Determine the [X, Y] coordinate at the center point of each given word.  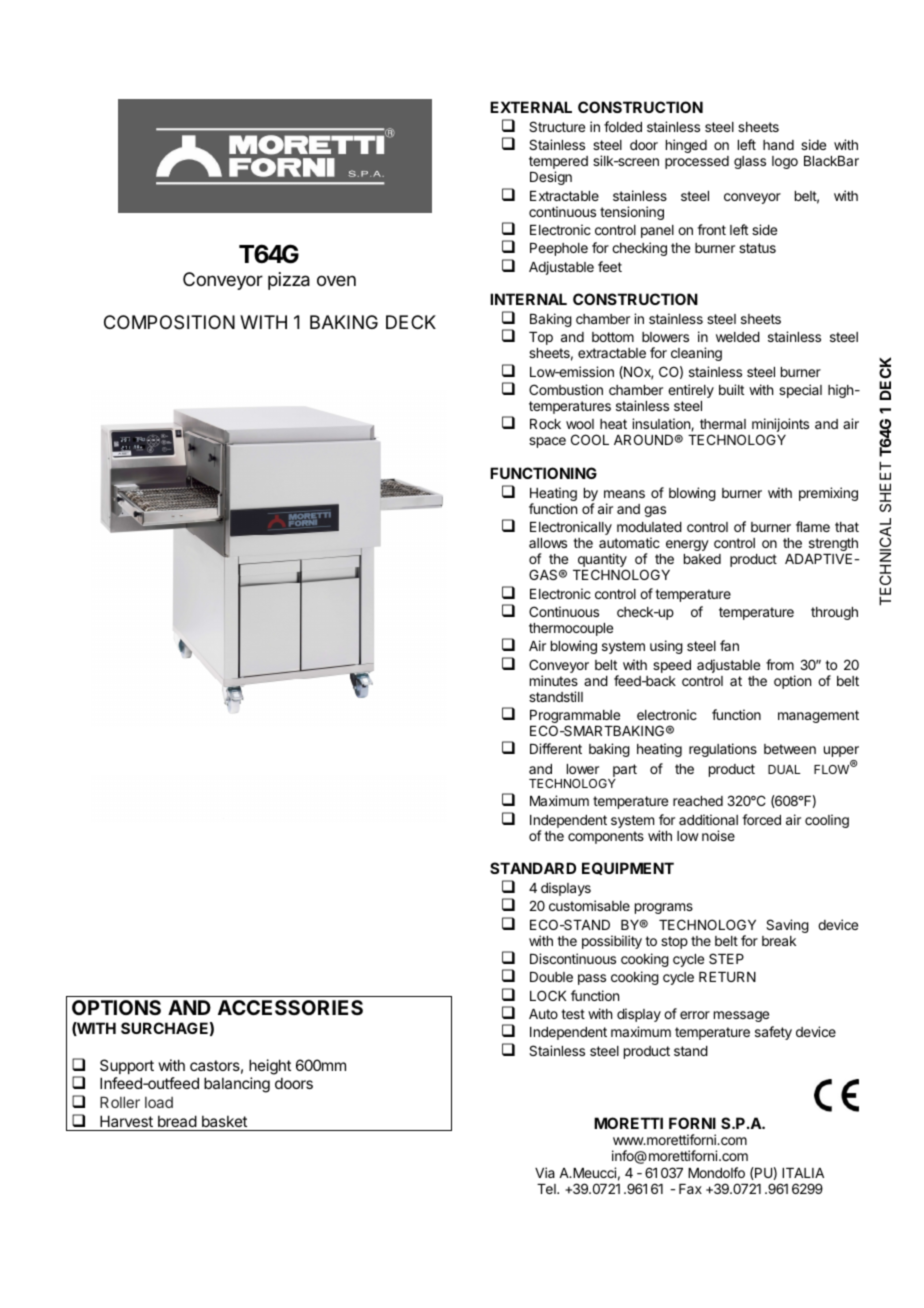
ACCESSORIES [290, 1007]
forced [761, 819]
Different [556, 748]
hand [778, 145]
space [547, 442]
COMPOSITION [169, 322]
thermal [723, 424]
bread [177, 1121]
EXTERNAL [531, 107]
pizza [289, 281]
